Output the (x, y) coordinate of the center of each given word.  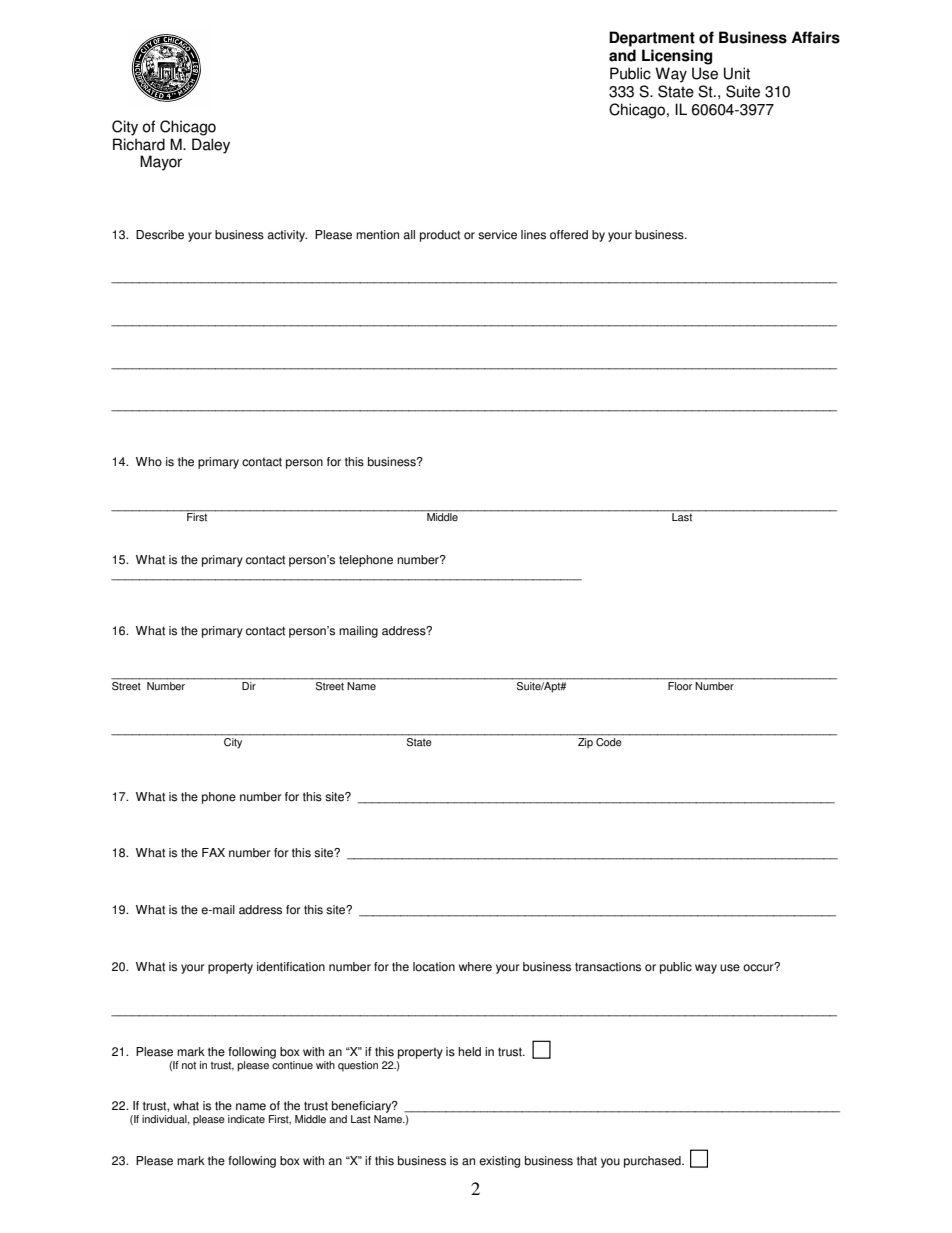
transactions (608, 967)
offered (569, 235)
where (475, 967)
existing (499, 1162)
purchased (653, 1162)
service (497, 235)
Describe (160, 235)
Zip (585, 742)
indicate (246, 1119)
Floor (680, 686)
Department (652, 39)
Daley (211, 146)
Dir (249, 686)
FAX (213, 852)
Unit (737, 73)
